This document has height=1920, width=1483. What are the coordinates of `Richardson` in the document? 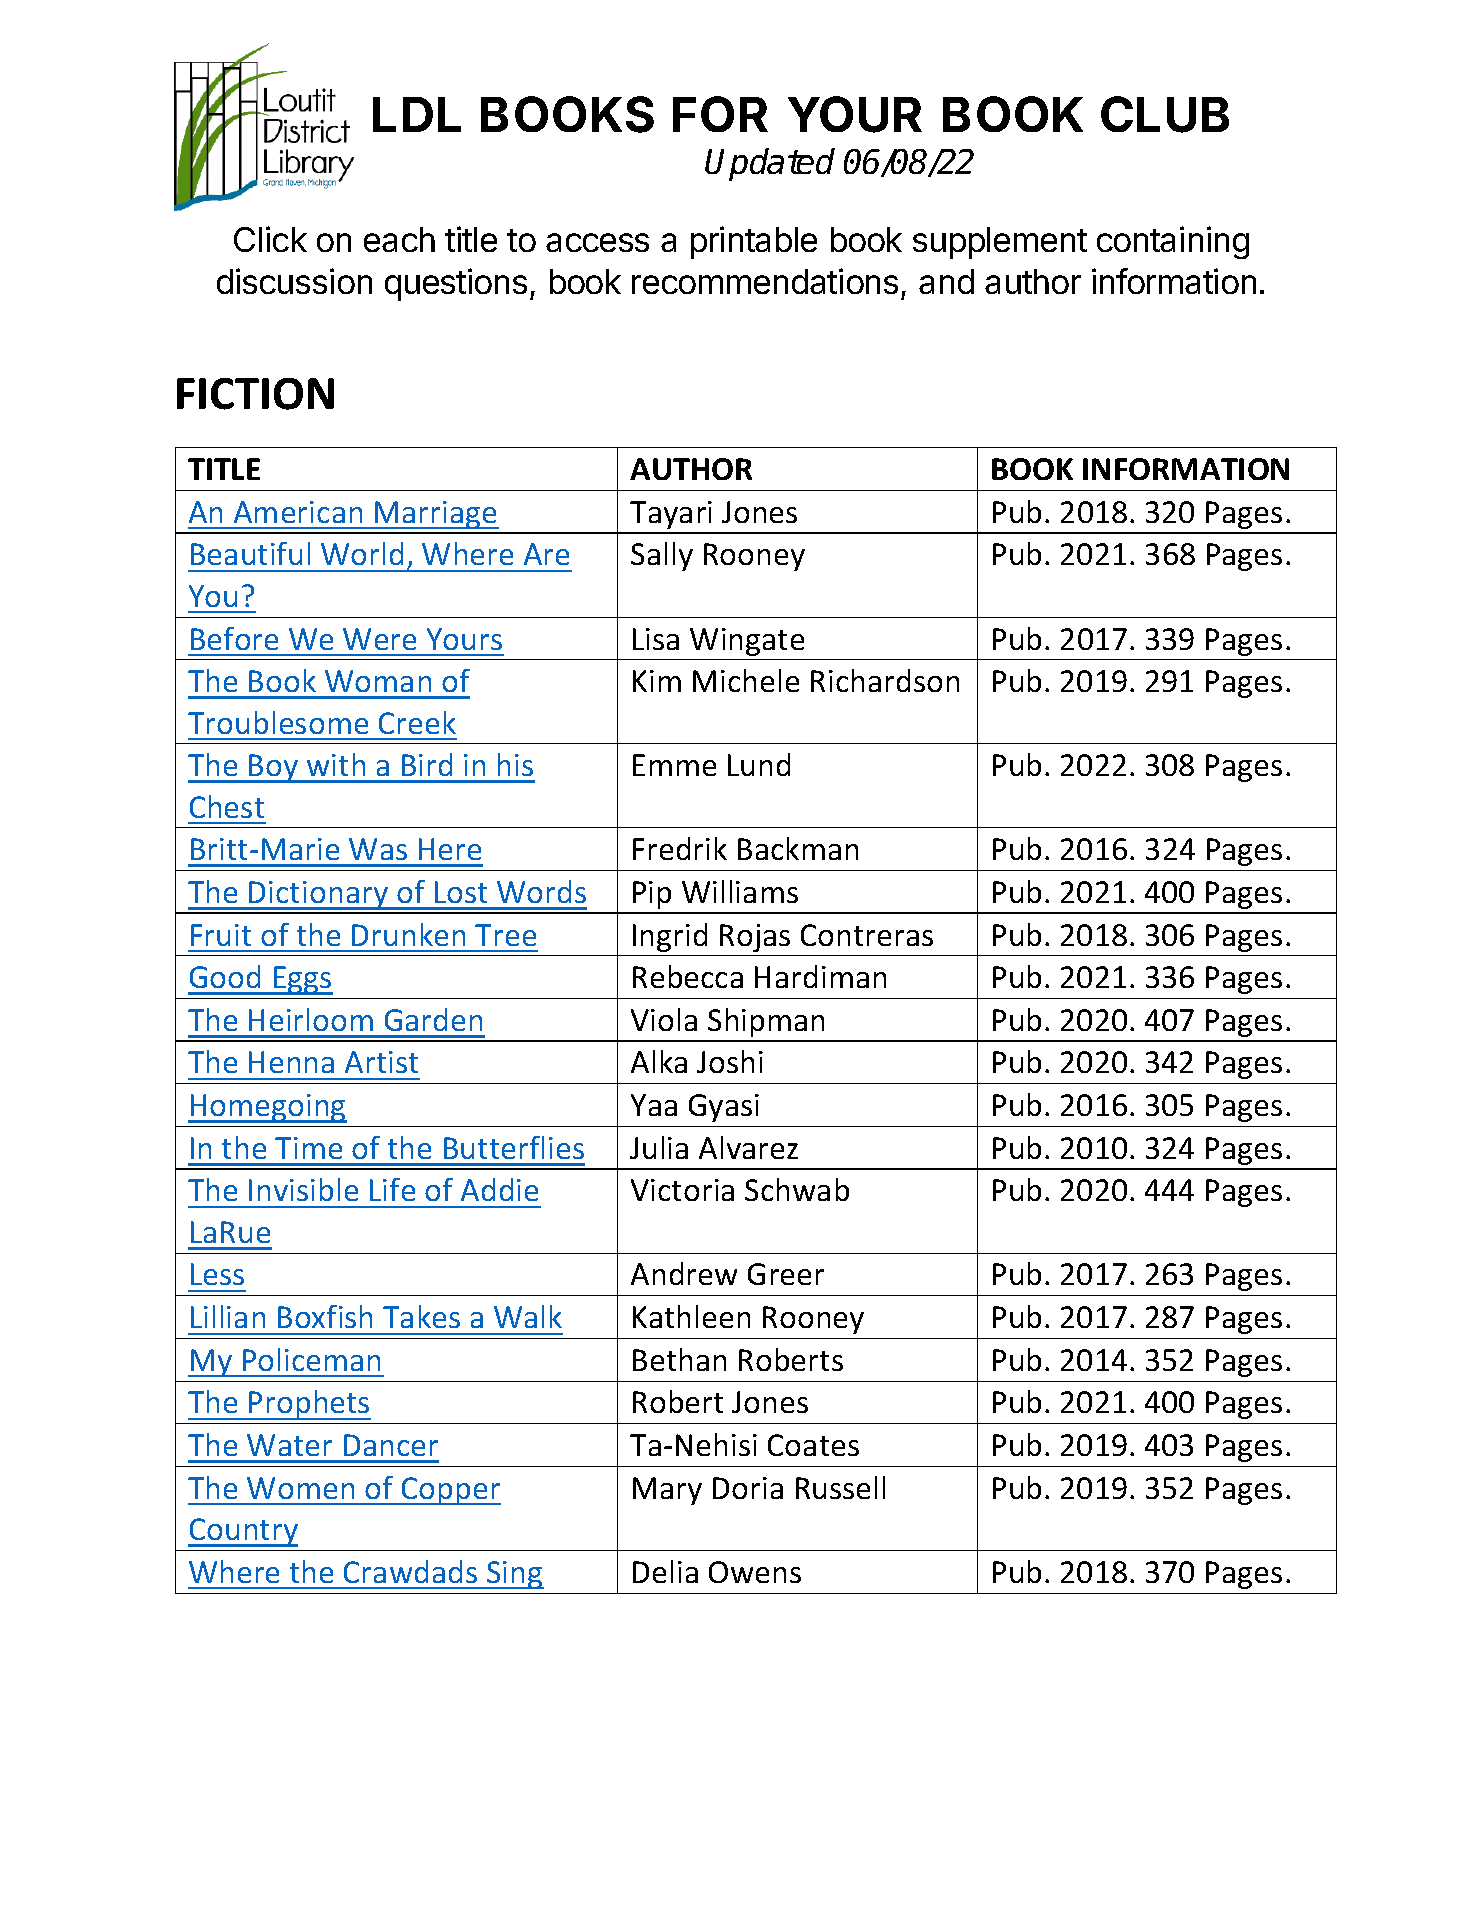 It's located at (885, 680).
